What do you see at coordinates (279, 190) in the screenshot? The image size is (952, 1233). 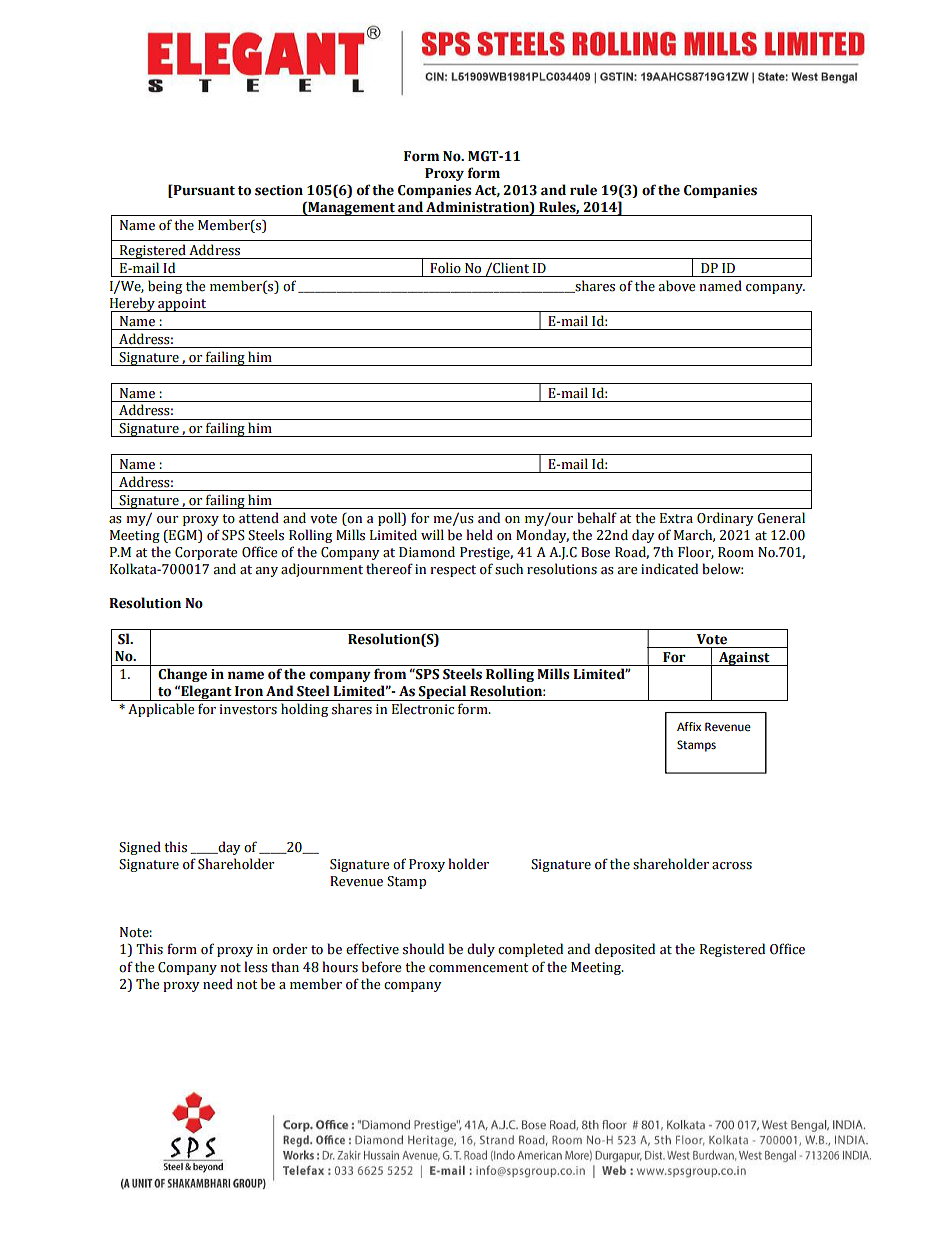 I see `section` at bounding box center [279, 190].
